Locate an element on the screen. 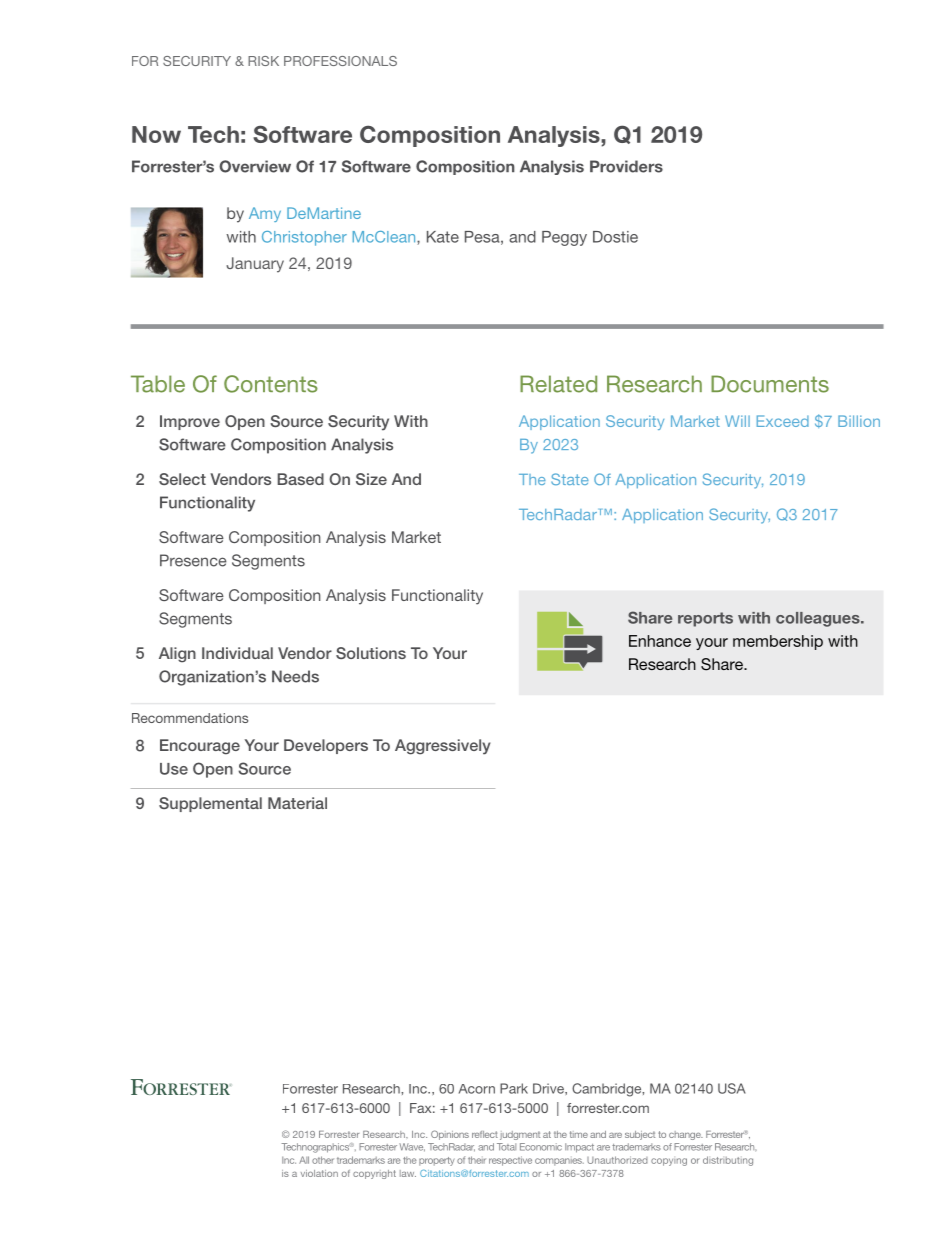  Peggy is located at coordinates (564, 238).
